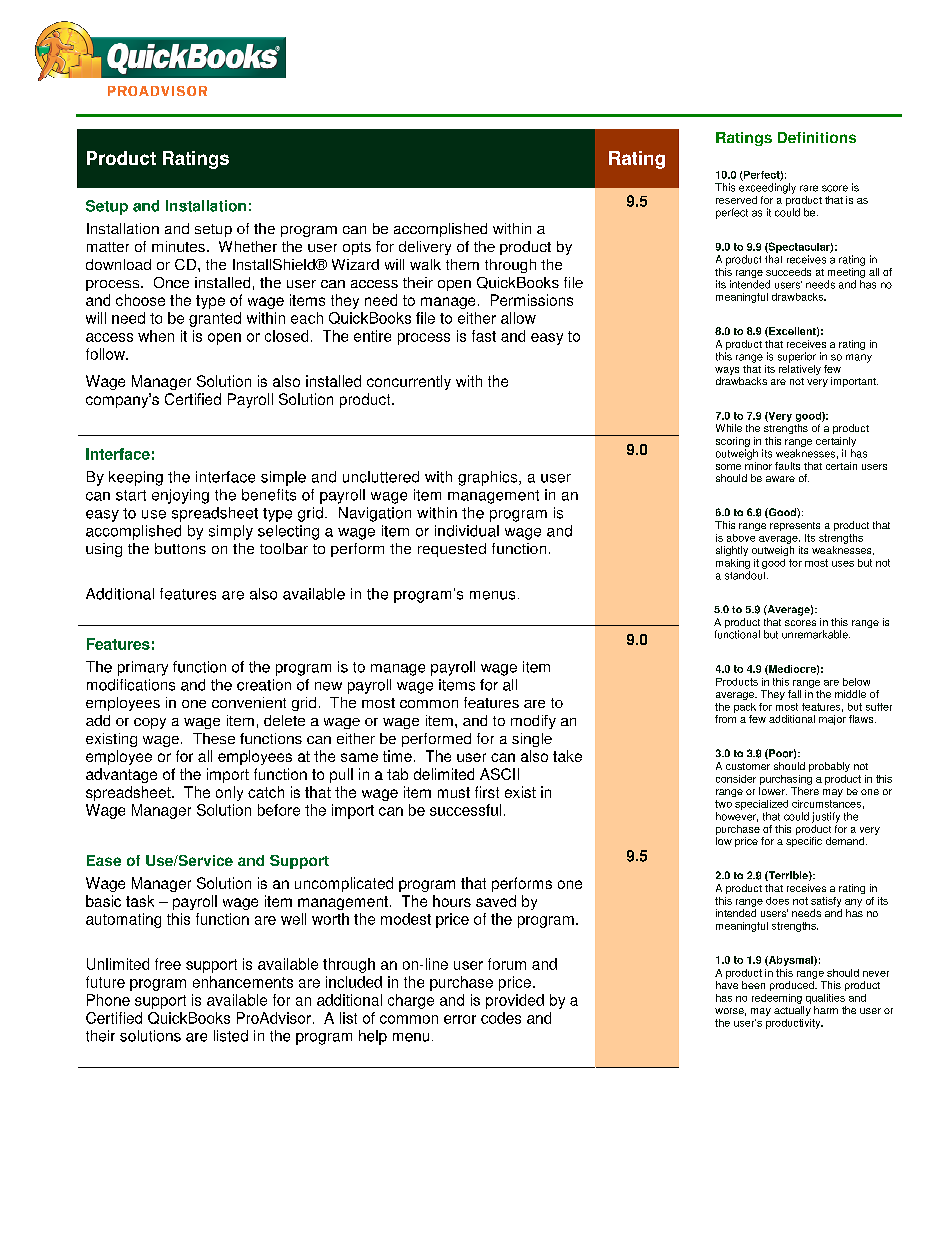  I want to click on graphics, so click(489, 478).
